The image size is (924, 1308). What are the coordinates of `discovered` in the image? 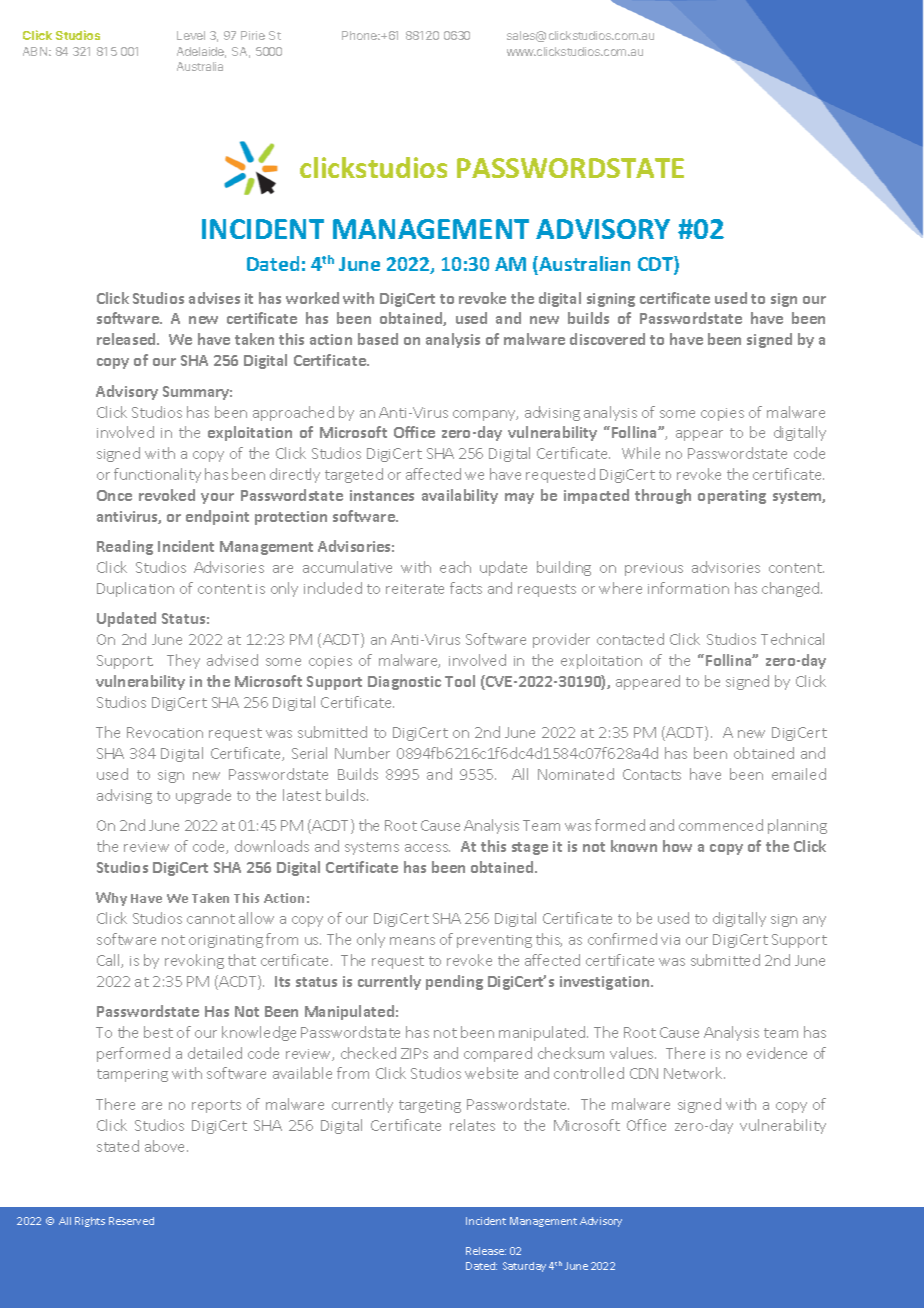 It's located at (607, 339).
